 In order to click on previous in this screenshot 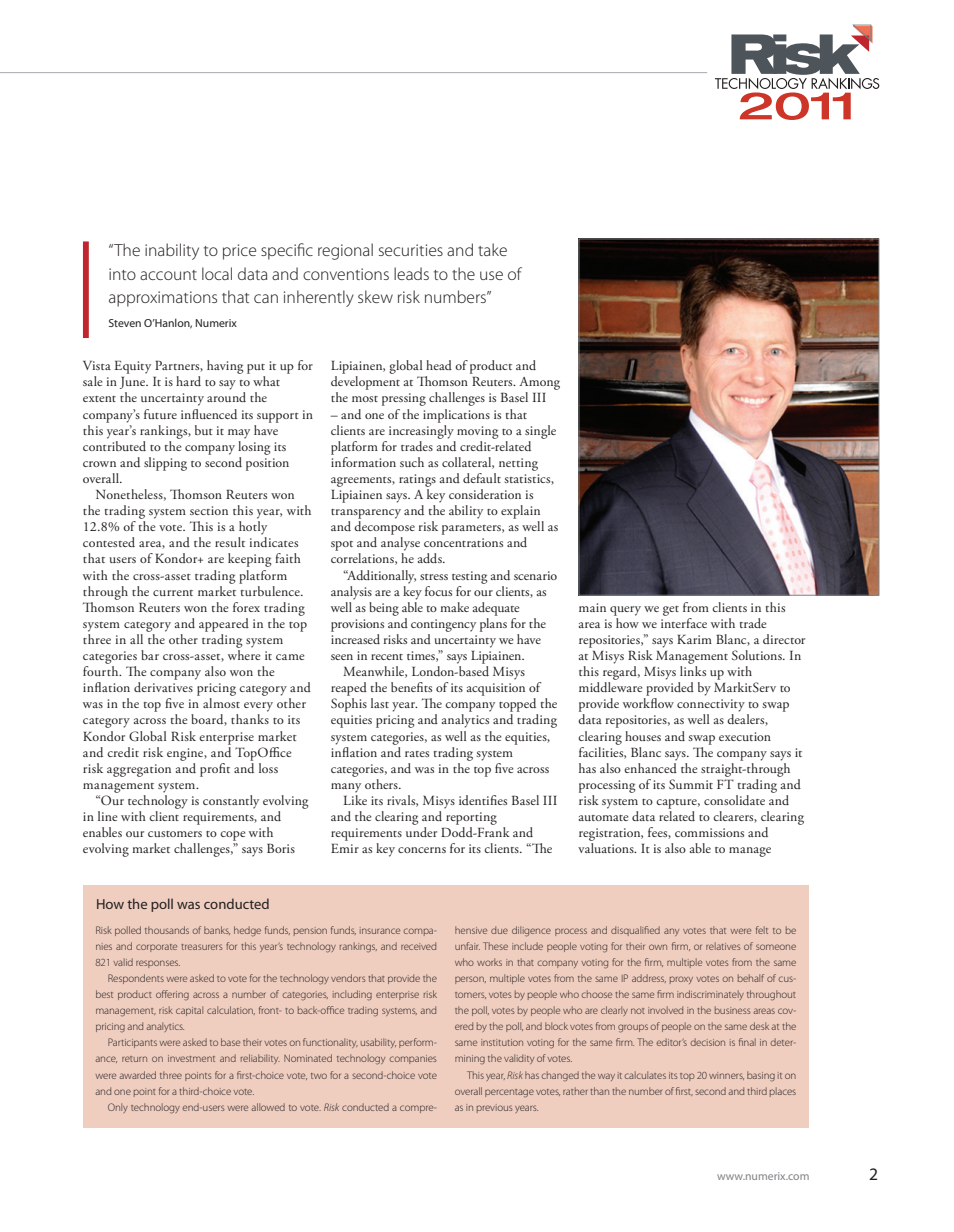, I will do `click(495, 1108)`.
